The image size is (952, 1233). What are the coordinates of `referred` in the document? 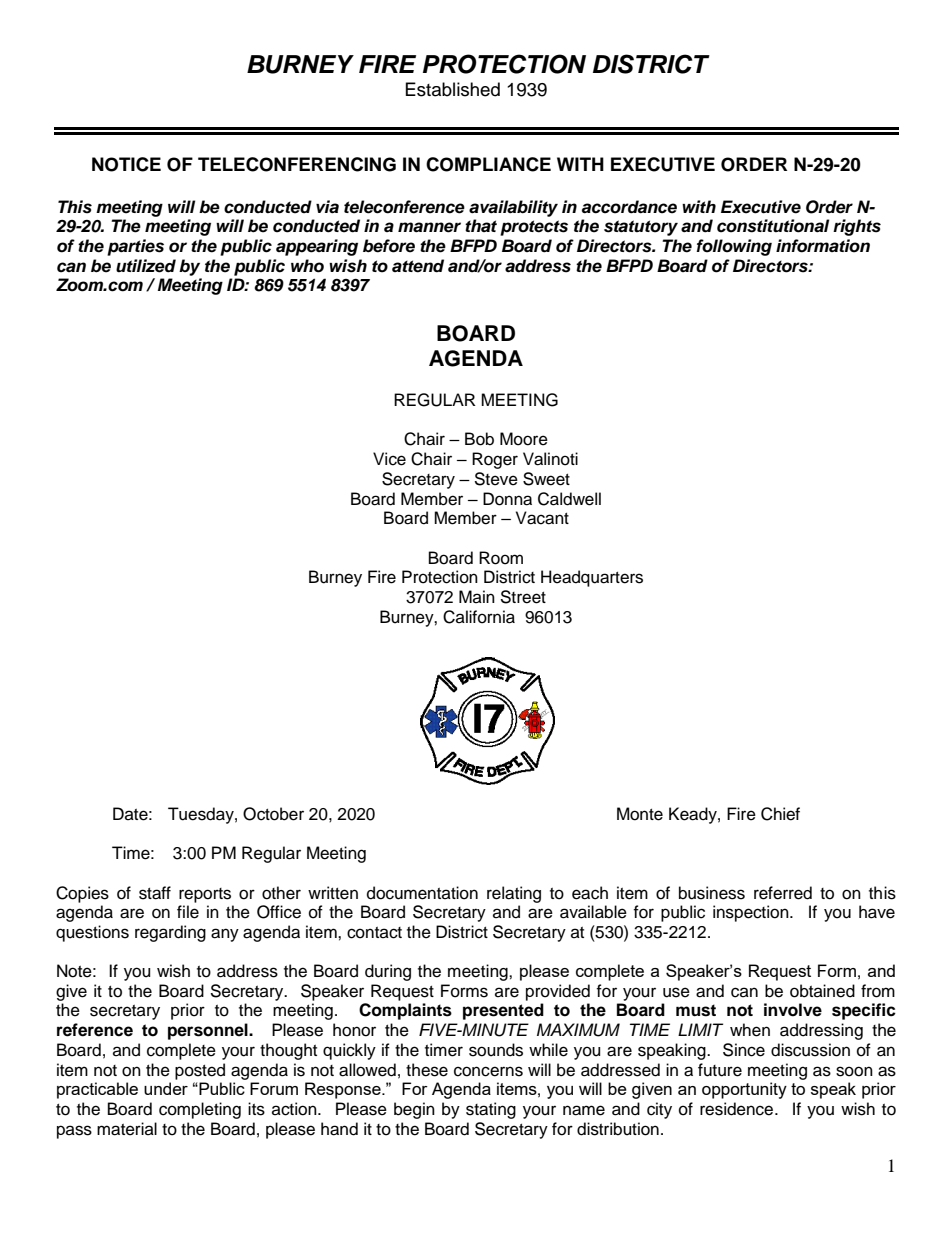 It's located at (783, 893).
